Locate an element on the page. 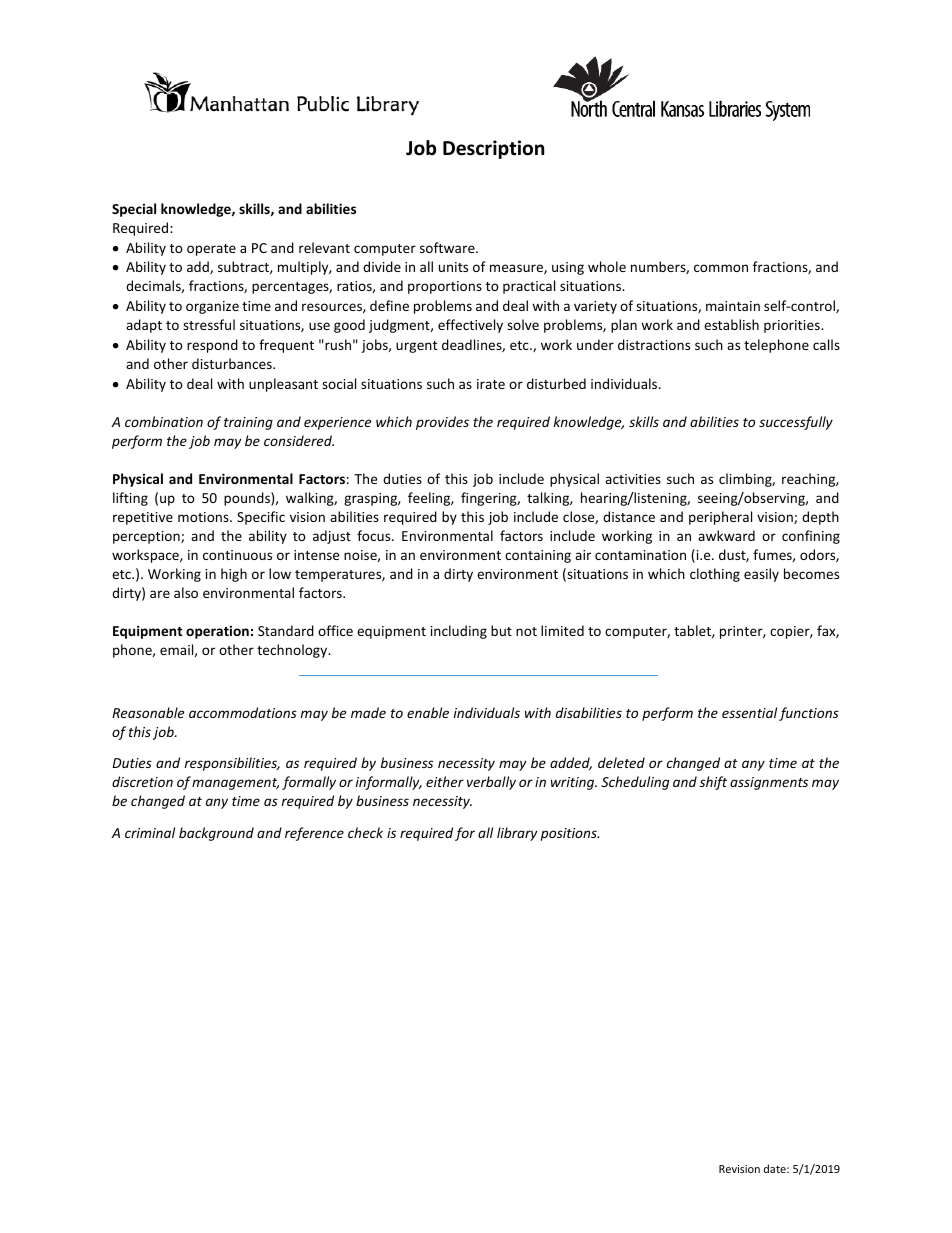  Special is located at coordinates (134, 210).
